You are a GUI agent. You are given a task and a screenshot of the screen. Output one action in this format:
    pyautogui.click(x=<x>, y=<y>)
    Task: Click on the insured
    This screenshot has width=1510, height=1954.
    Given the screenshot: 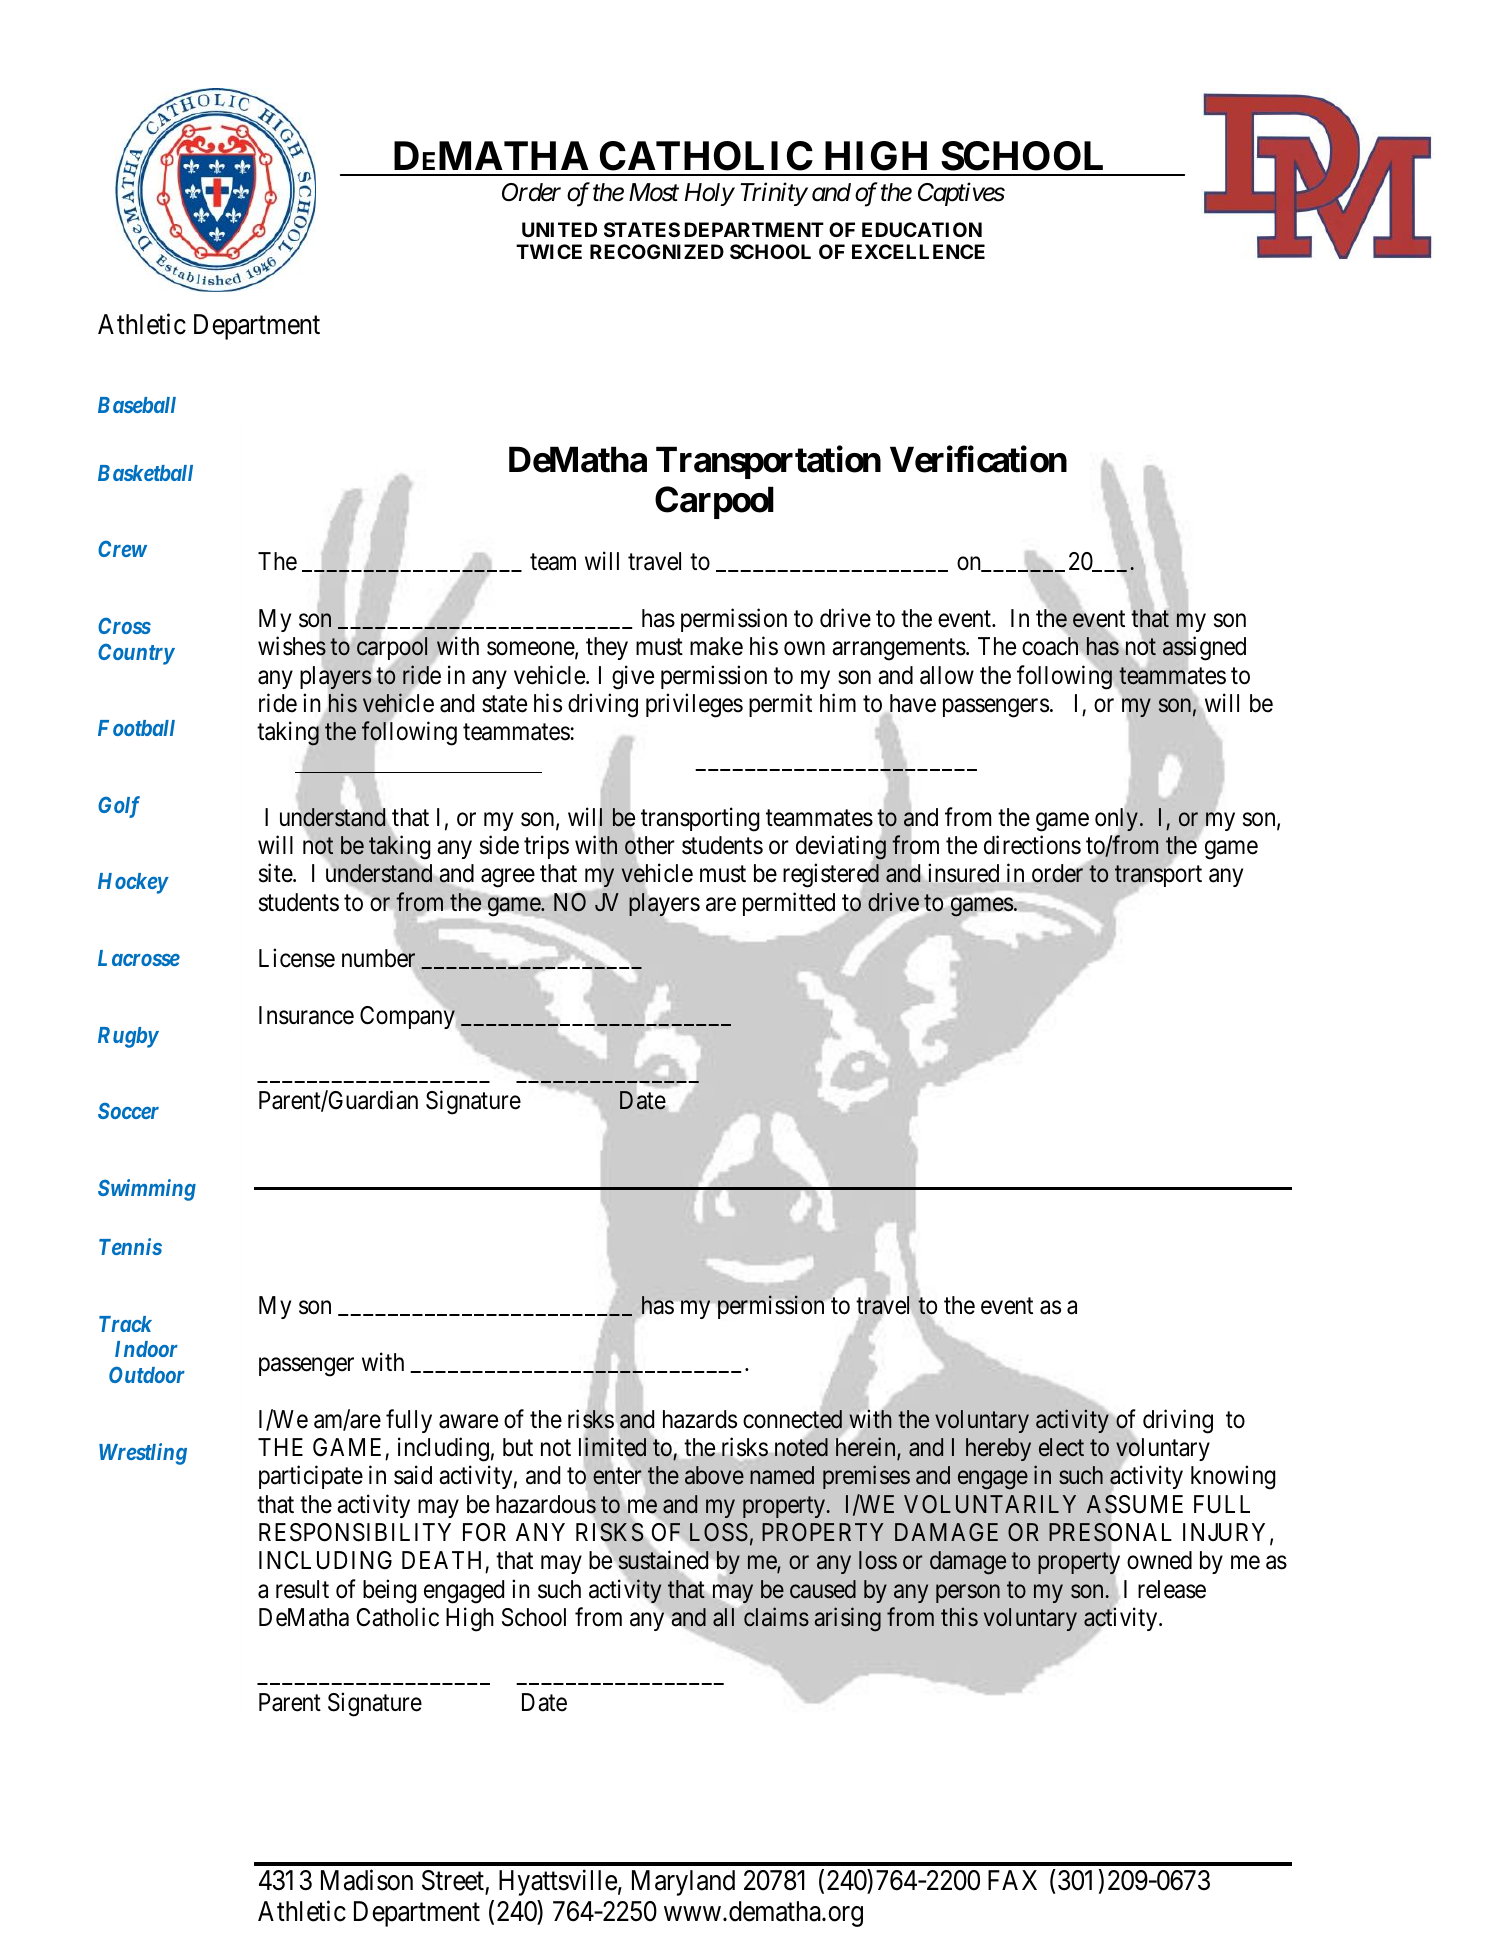 What is the action you would take?
    pyautogui.click(x=964, y=873)
